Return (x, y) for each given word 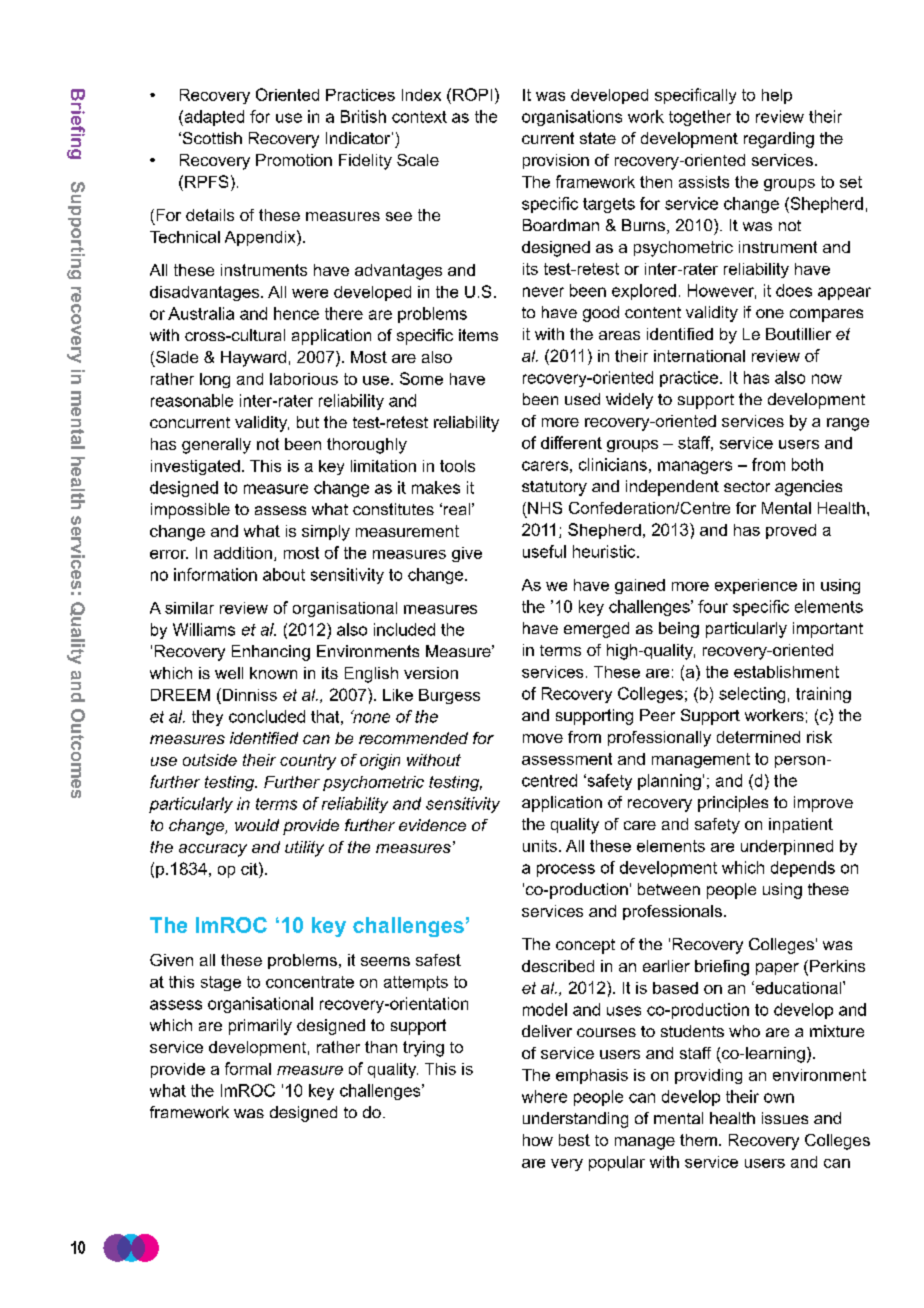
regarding (779, 140)
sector (747, 486)
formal (248, 1068)
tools (457, 466)
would (257, 825)
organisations (572, 118)
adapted (213, 118)
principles (733, 804)
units (540, 846)
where (544, 1096)
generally (216, 446)
